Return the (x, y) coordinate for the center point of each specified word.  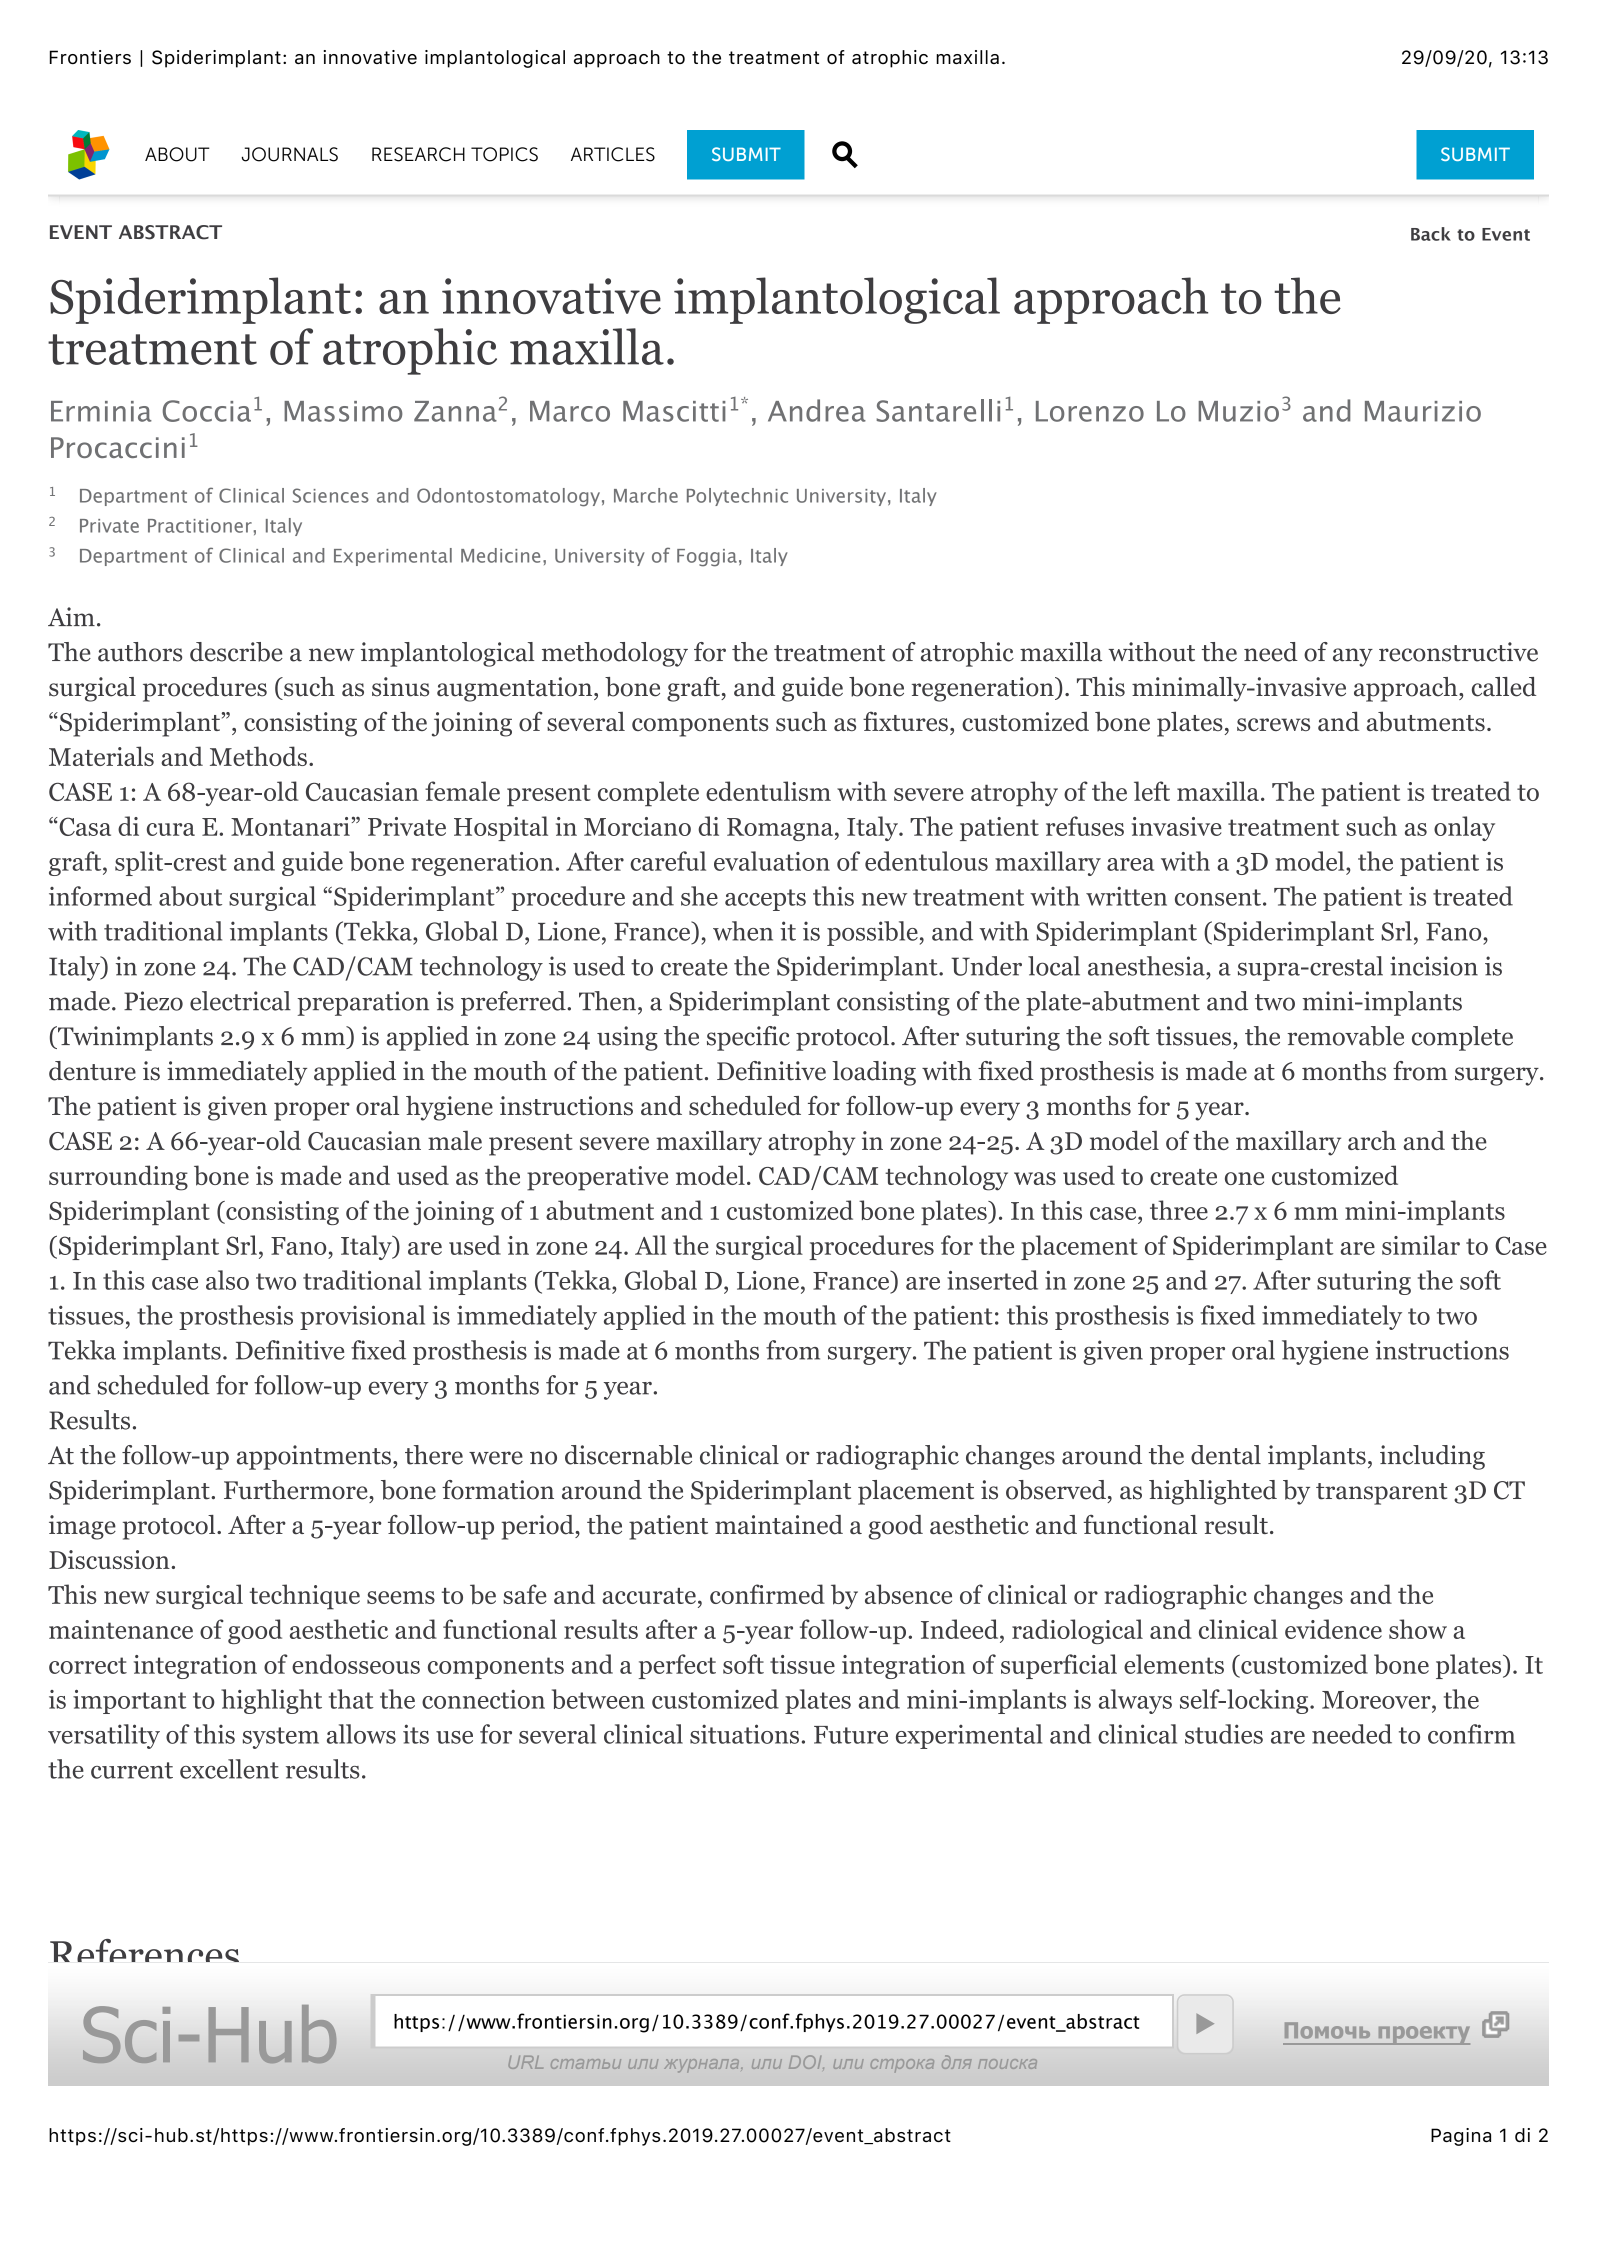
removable (1345, 1036)
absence (908, 1594)
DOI (806, 2062)
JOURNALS (290, 154)
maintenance (121, 1629)
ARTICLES (613, 154)
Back (1431, 234)
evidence (1333, 1629)
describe (236, 652)
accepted (162, 2048)
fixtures (905, 721)
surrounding (118, 1178)
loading (874, 1073)
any (1353, 657)
